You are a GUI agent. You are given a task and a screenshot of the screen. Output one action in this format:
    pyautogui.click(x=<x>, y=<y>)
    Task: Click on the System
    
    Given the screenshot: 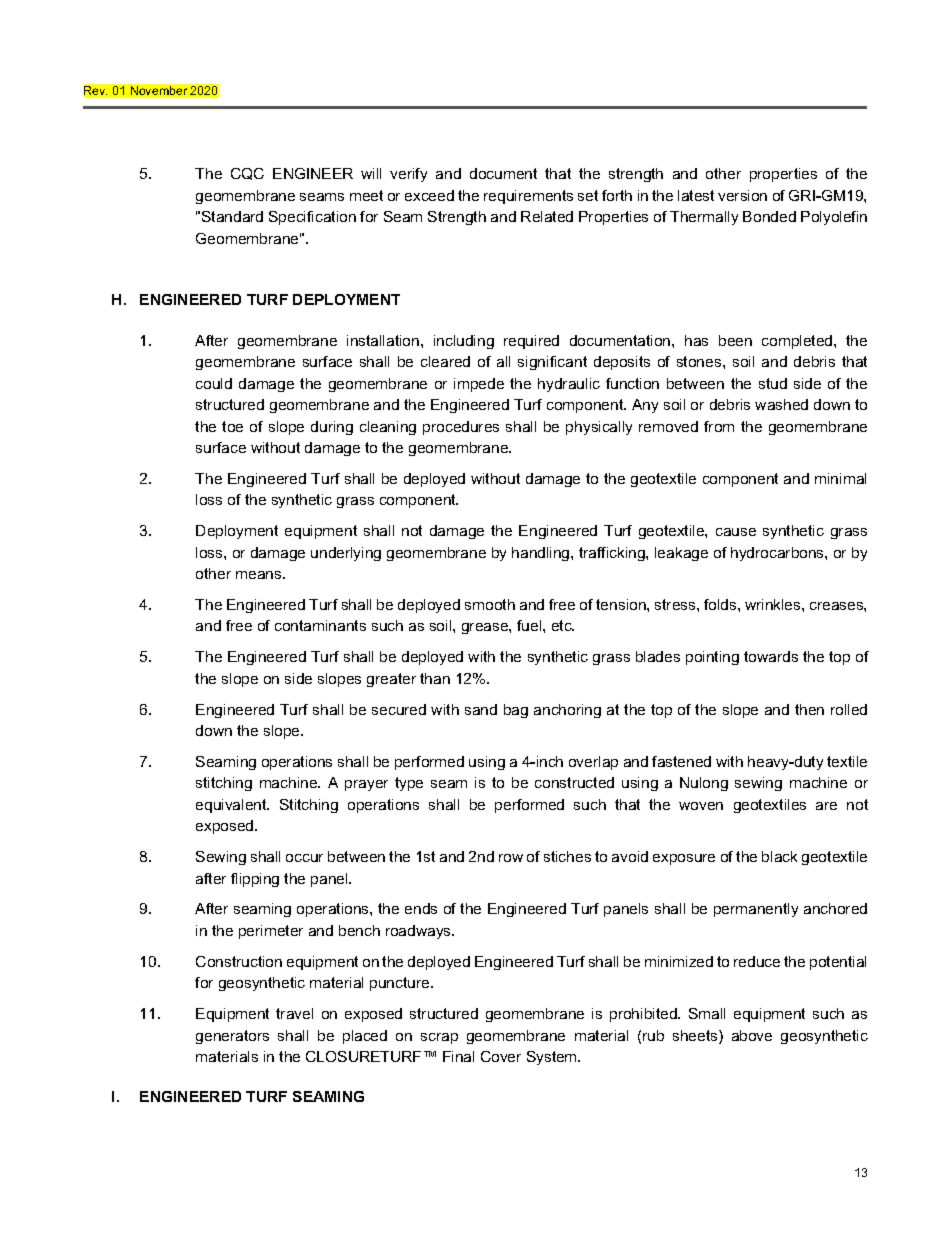 What is the action you would take?
    pyautogui.click(x=553, y=1058)
